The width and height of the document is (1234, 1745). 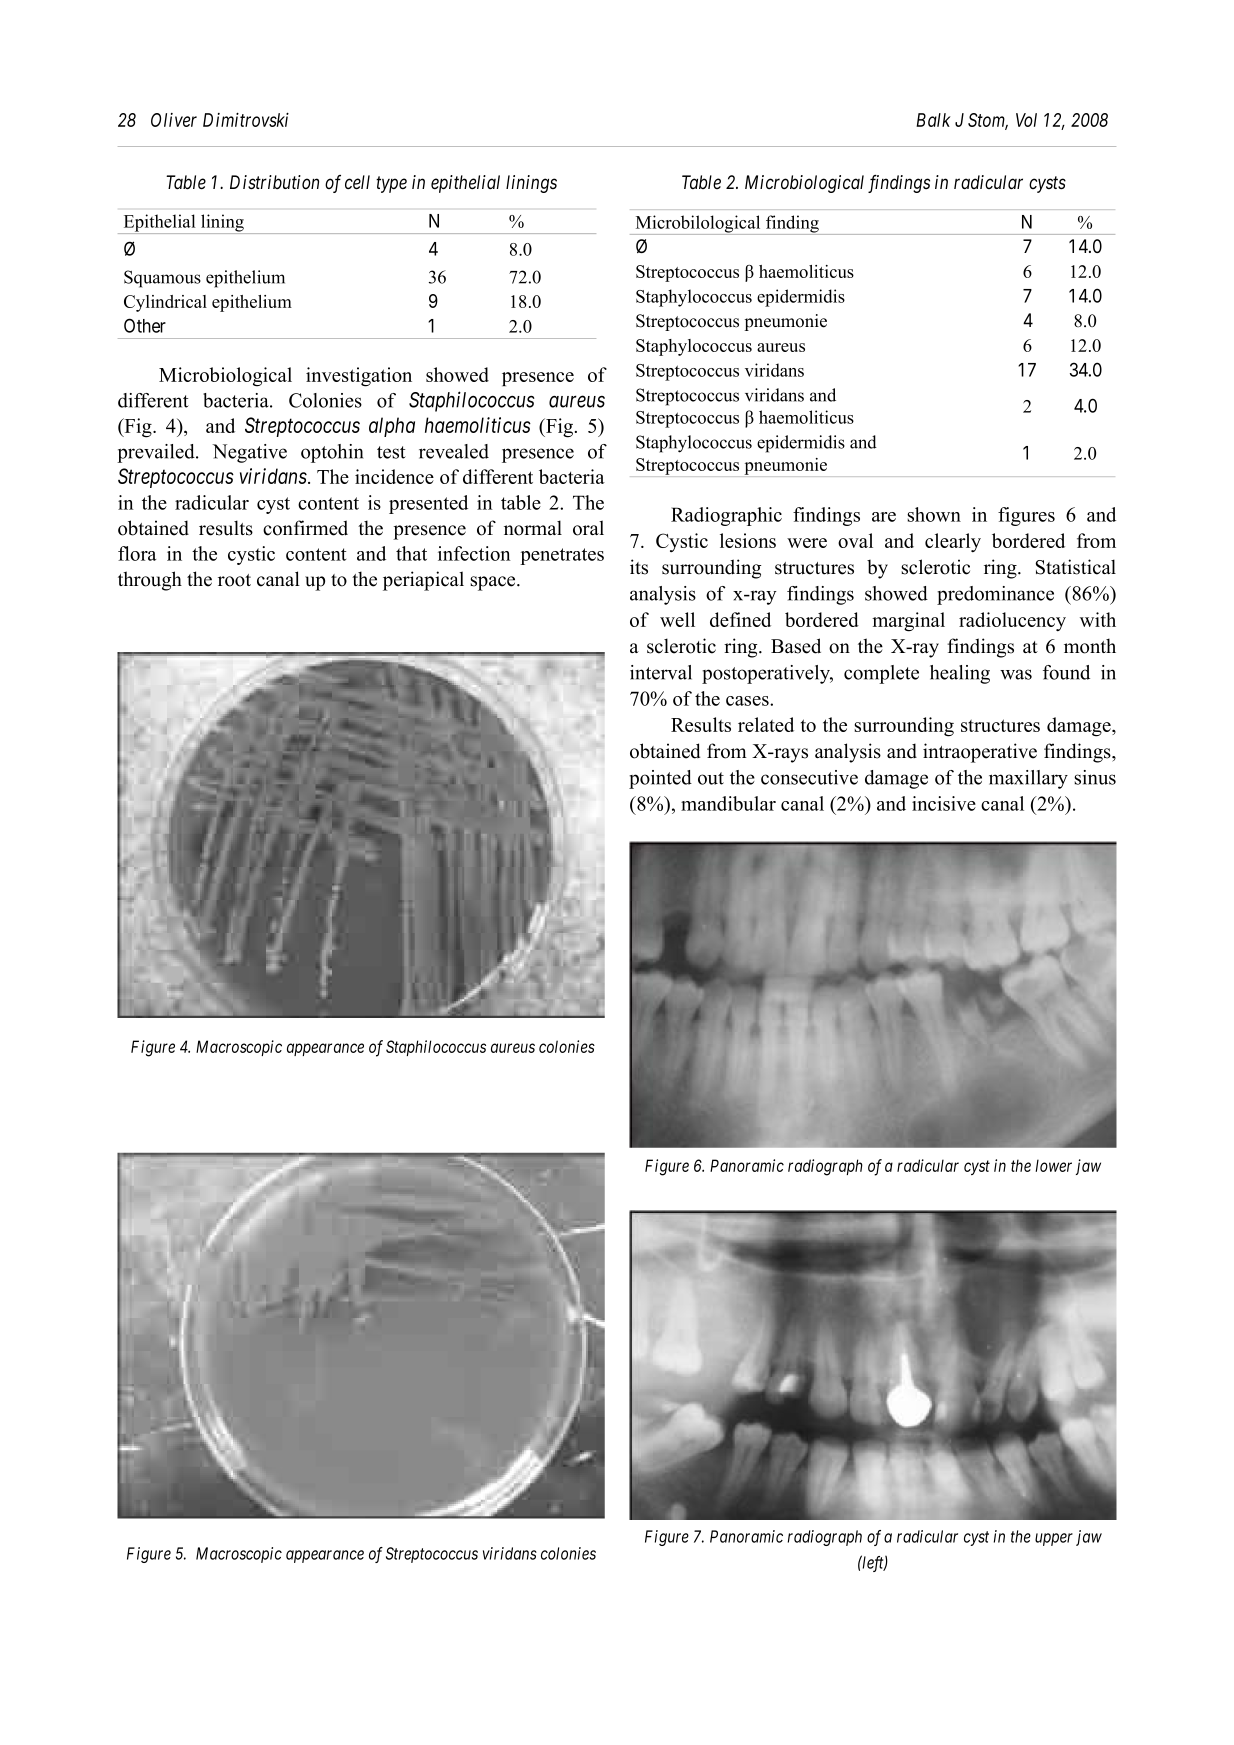 I want to click on pointed, so click(x=660, y=779).
